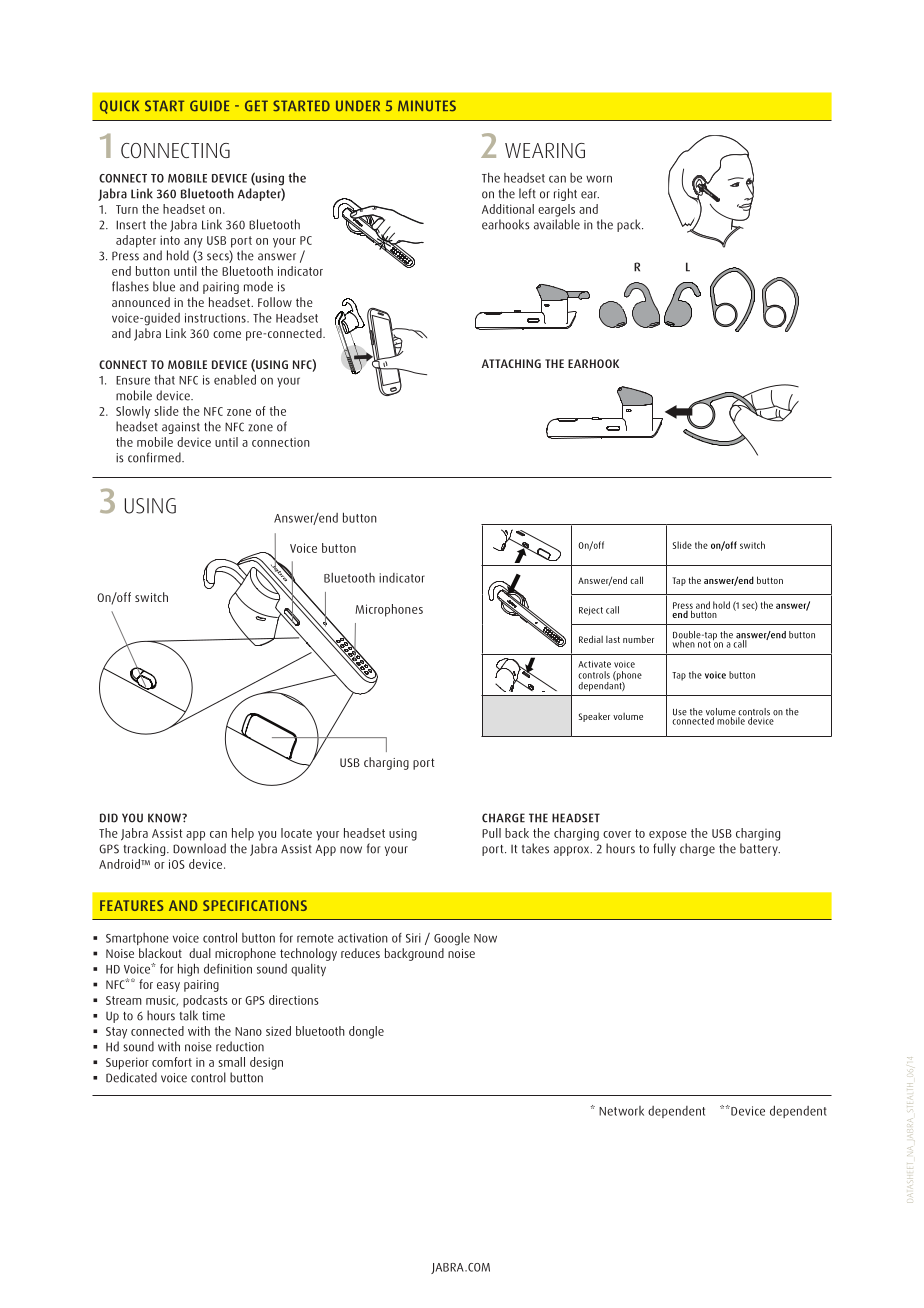 This document has width=924, height=1308. Describe the element at coordinates (366, 1032) in the document. I see `dongle` at that location.
